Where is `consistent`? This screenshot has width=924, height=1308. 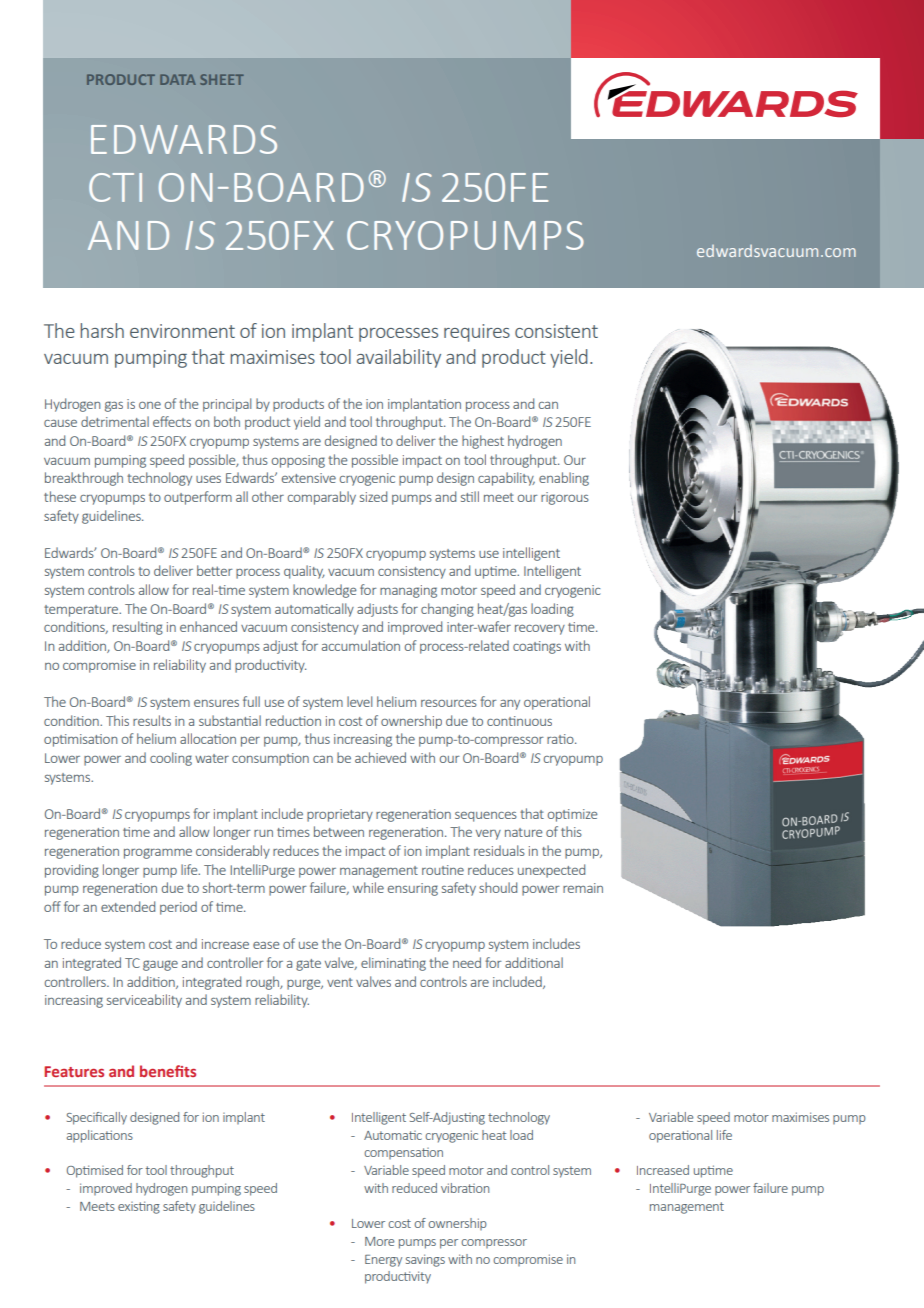
consistent is located at coordinates (556, 331).
